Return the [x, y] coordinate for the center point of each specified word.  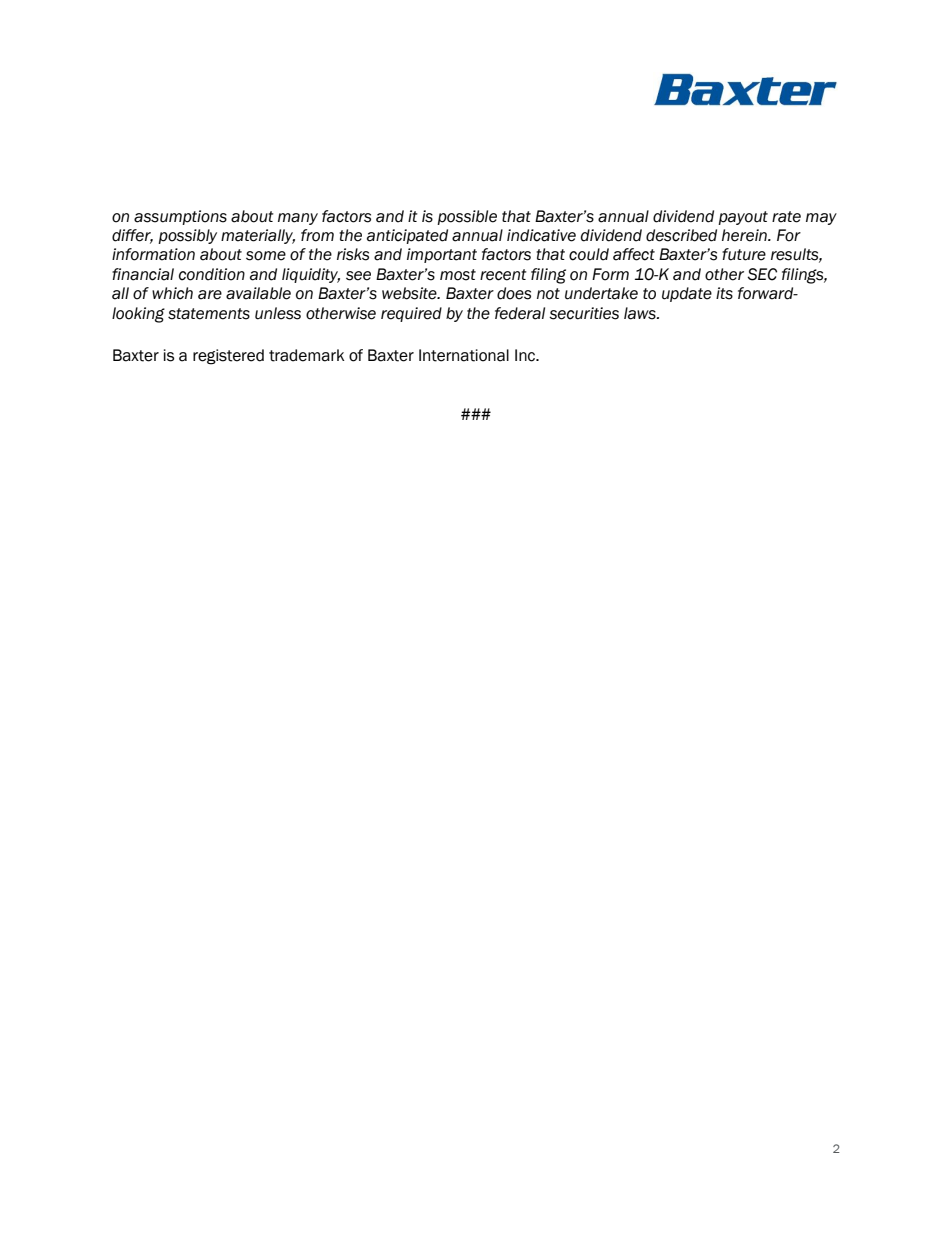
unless [278, 313]
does [514, 293]
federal [520, 313]
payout [743, 218]
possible [467, 217]
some [266, 256]
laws [641, 313]
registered [228, 357]
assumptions [180, 217]
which [172, 293]
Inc [526, 355]
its [724, 293]
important [442, 255]
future [744, 254]
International [464, 355]
